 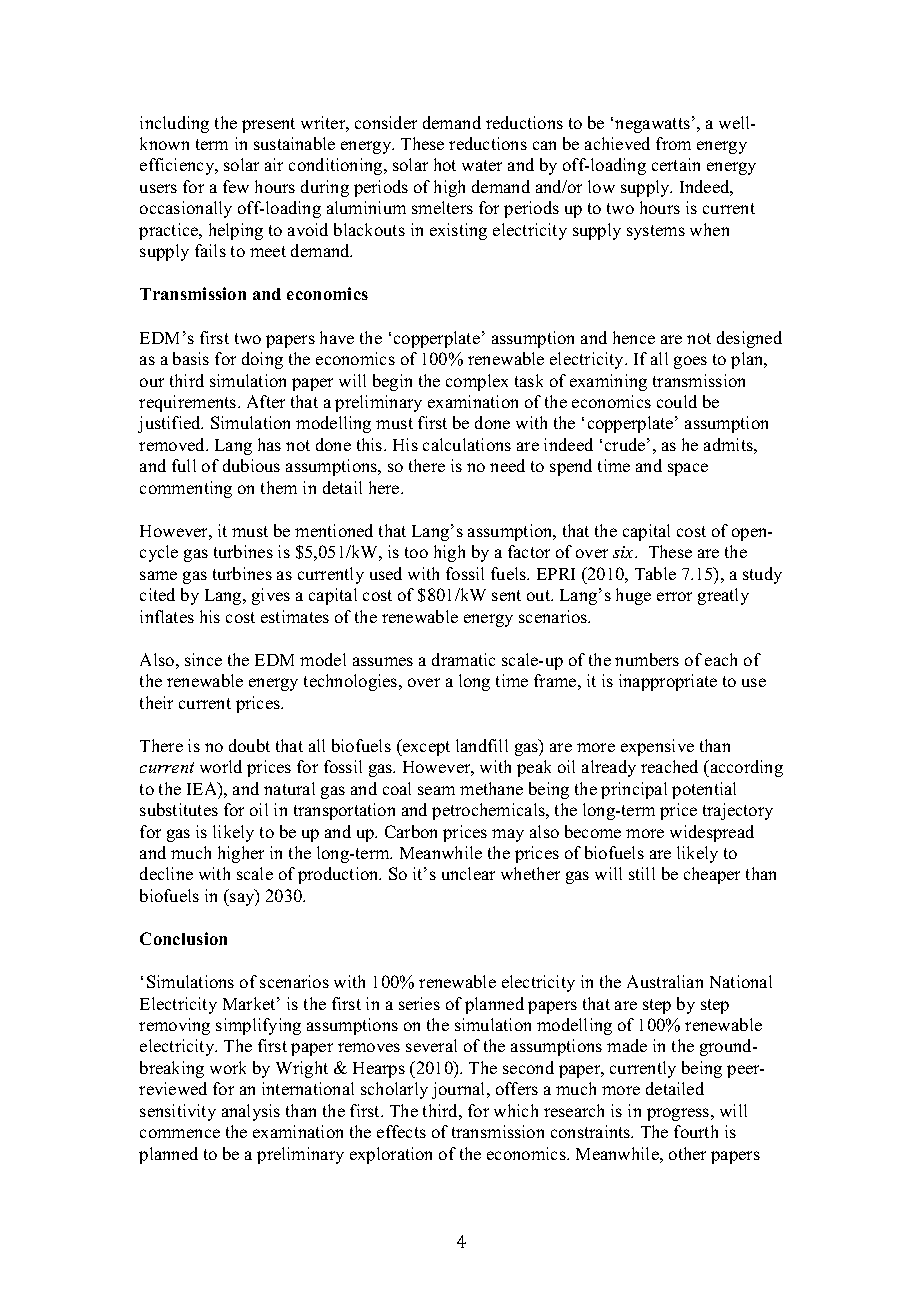 What do you see at coordinates (463, 659) in the screenshot?
I see `dramatic` at bounding box center [463, 659].
